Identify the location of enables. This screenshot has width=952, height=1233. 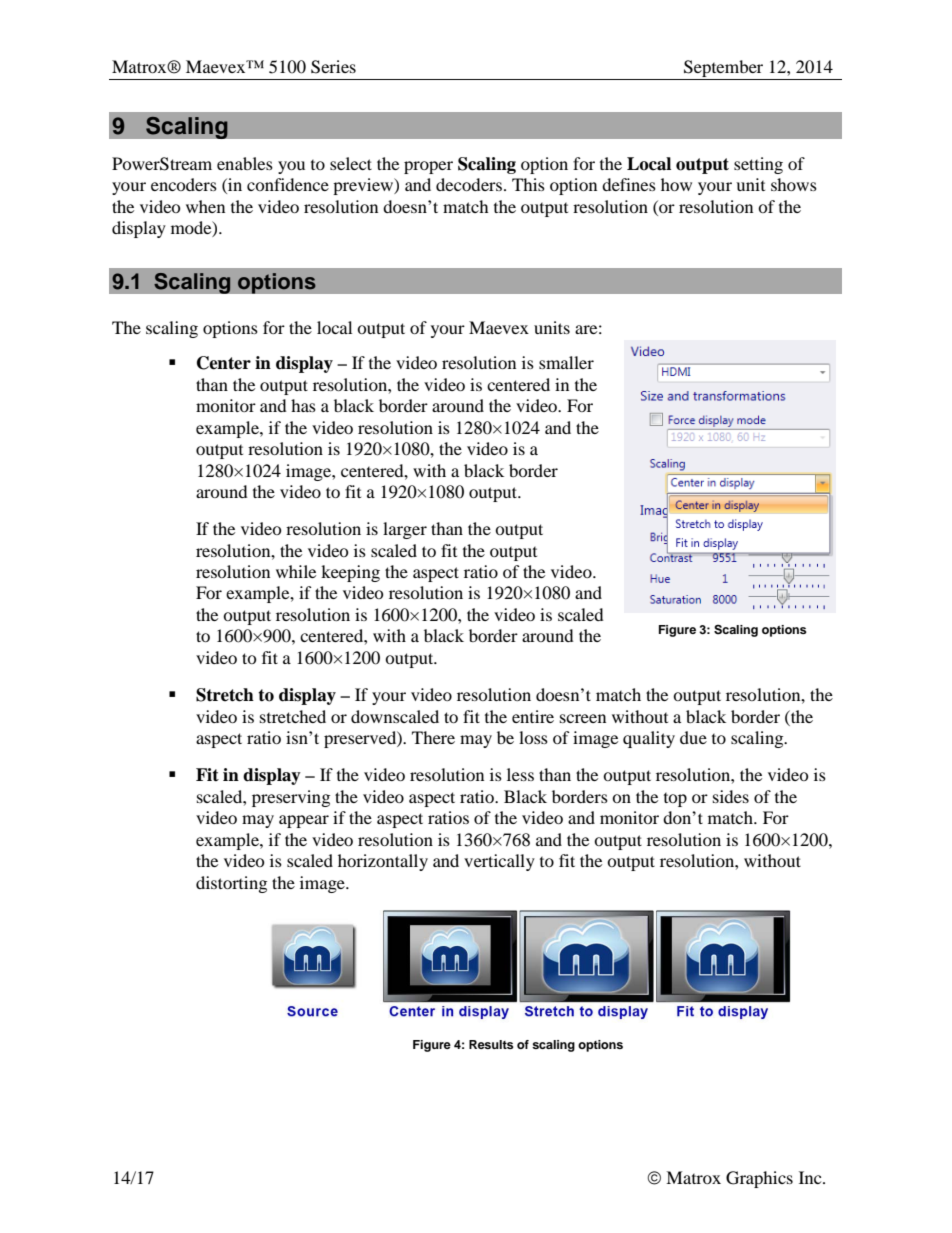
(245, 163).
